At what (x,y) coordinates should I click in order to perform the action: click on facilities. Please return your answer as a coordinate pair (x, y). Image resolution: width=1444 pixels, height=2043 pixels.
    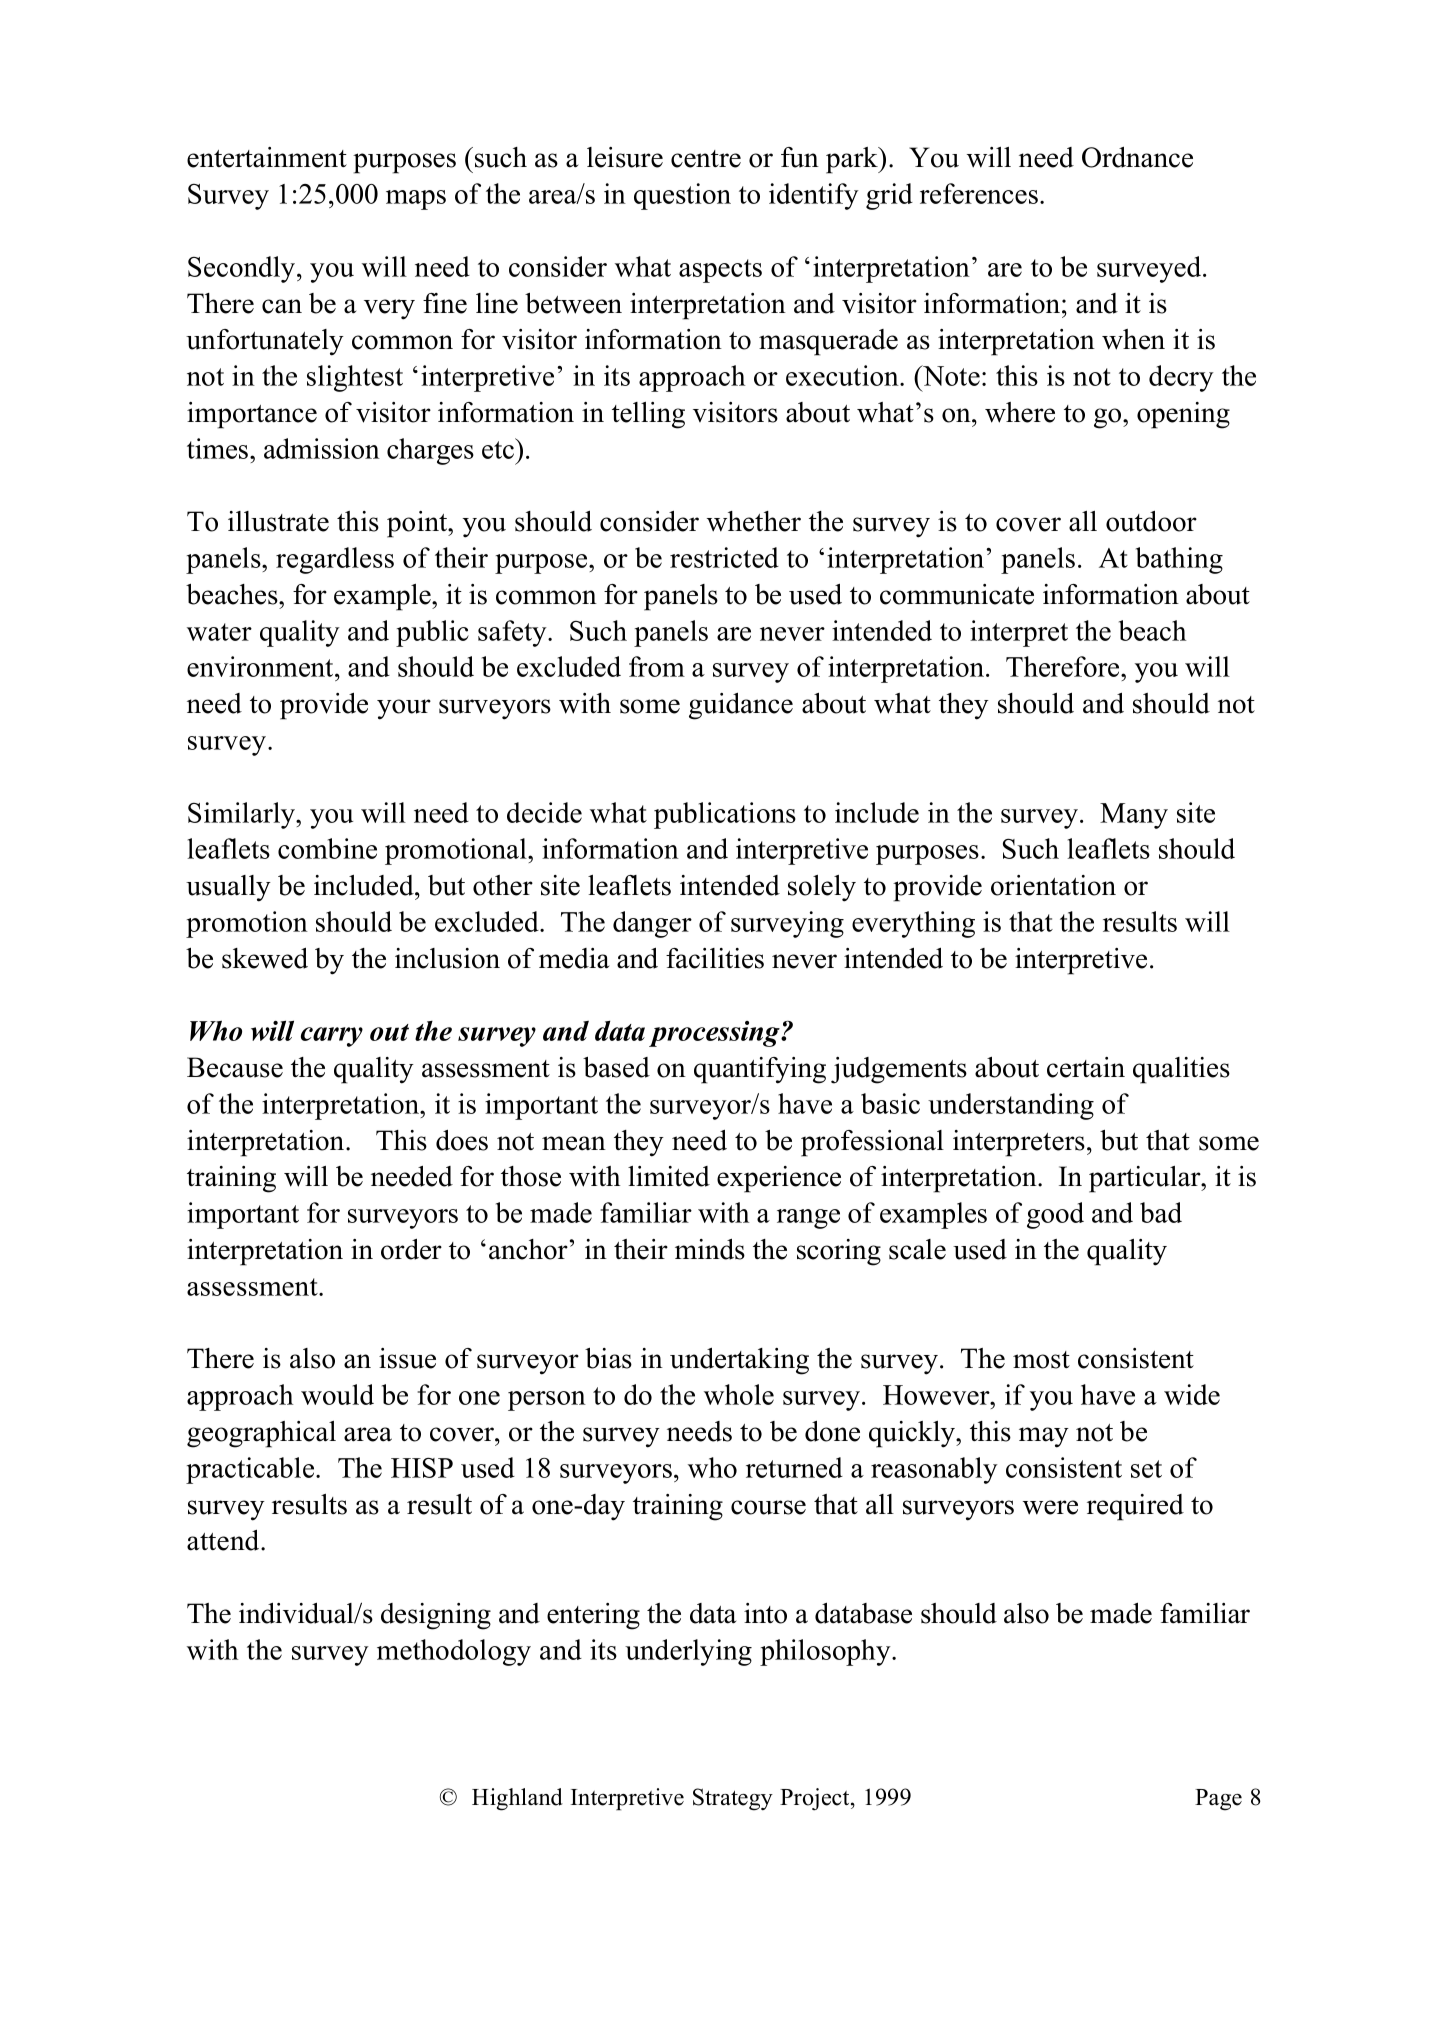
    Looking at the image, I should click on (715, 958).
